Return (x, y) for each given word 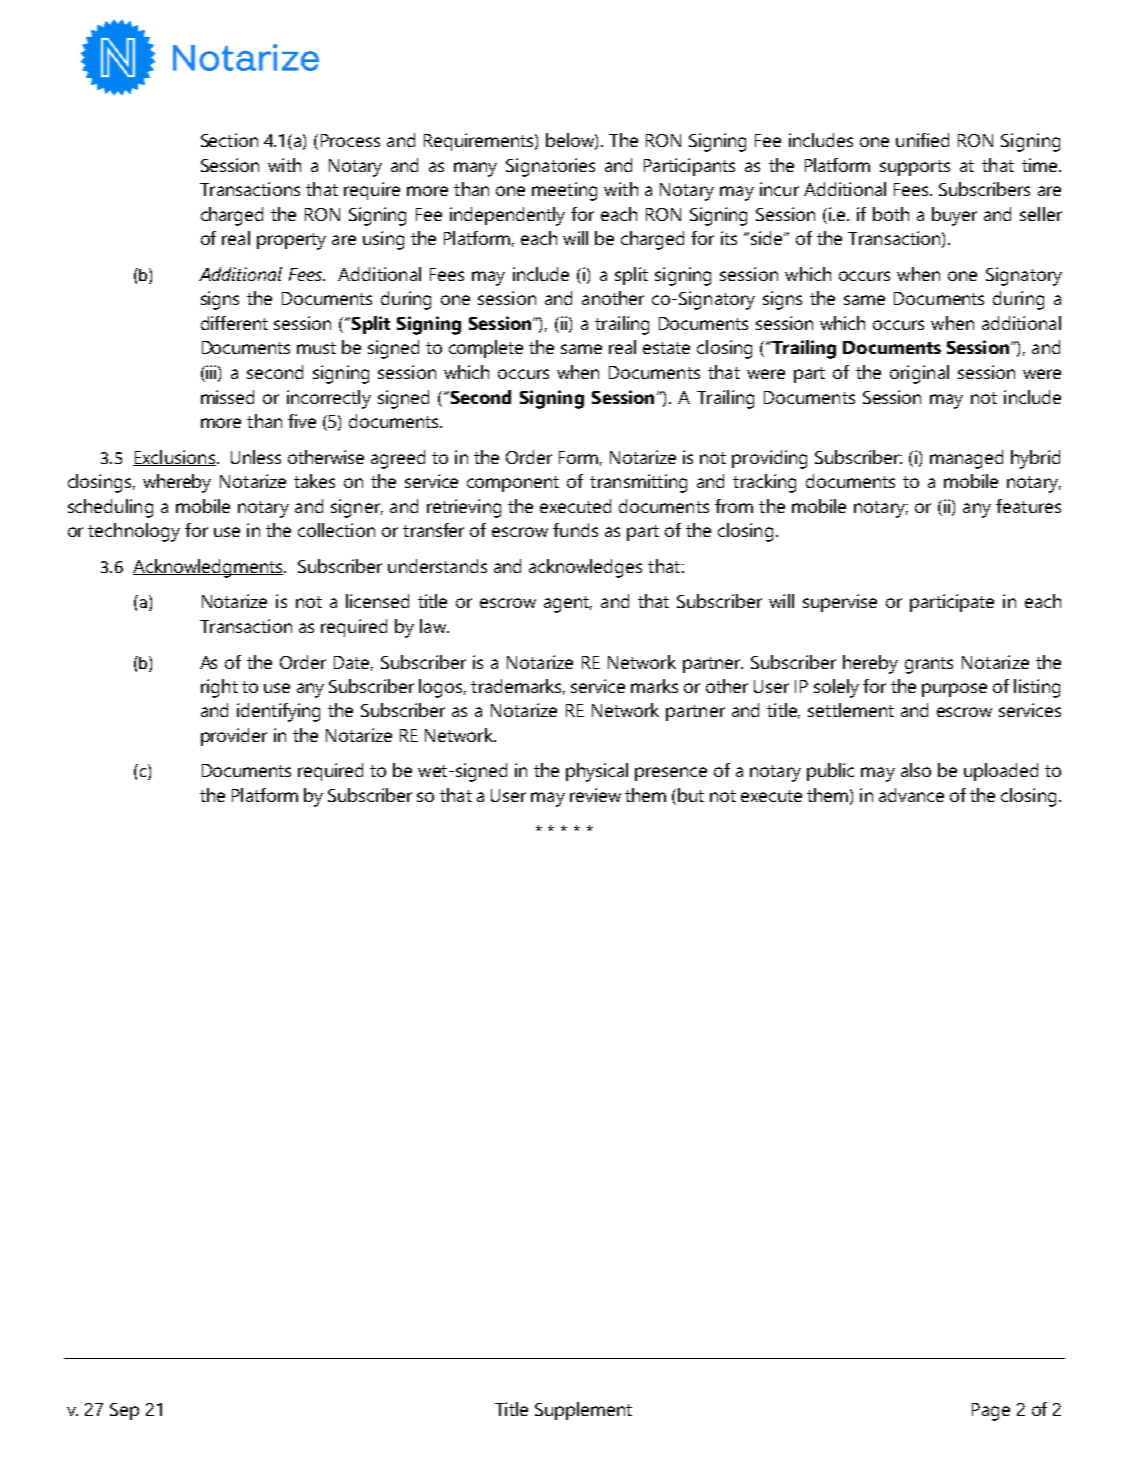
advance (911, 795)
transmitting (638, 483)
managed (966, 459)
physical (597, 772)
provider (234, 737)
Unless (256, 457)
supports (915, 168)
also (916, 770)
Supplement (583, 1411)
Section (229, 140)
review (595, 795)
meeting (564, 191)
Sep (124, 1411)
